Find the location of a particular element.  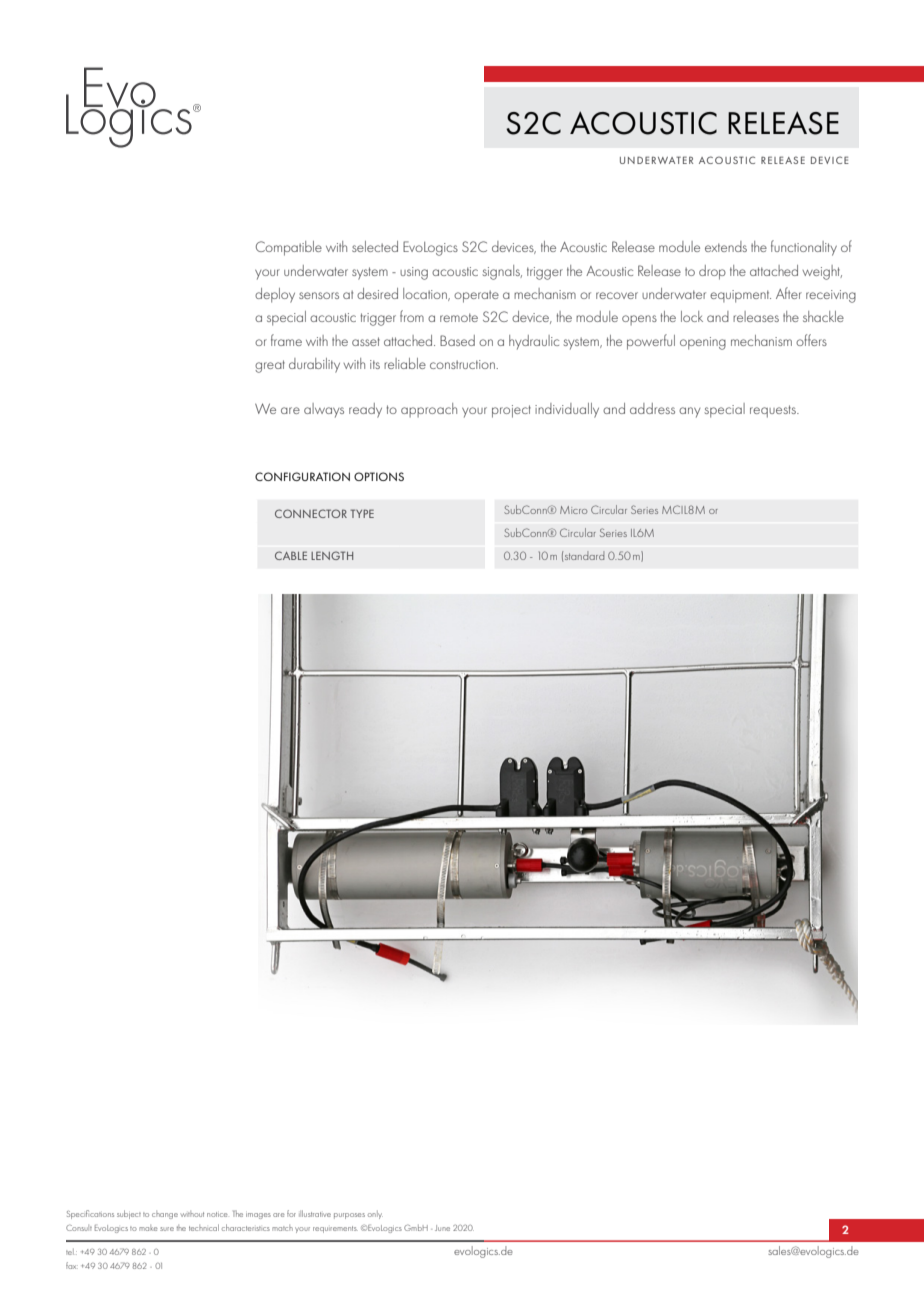

June is located at coordinates (442, 1228).
